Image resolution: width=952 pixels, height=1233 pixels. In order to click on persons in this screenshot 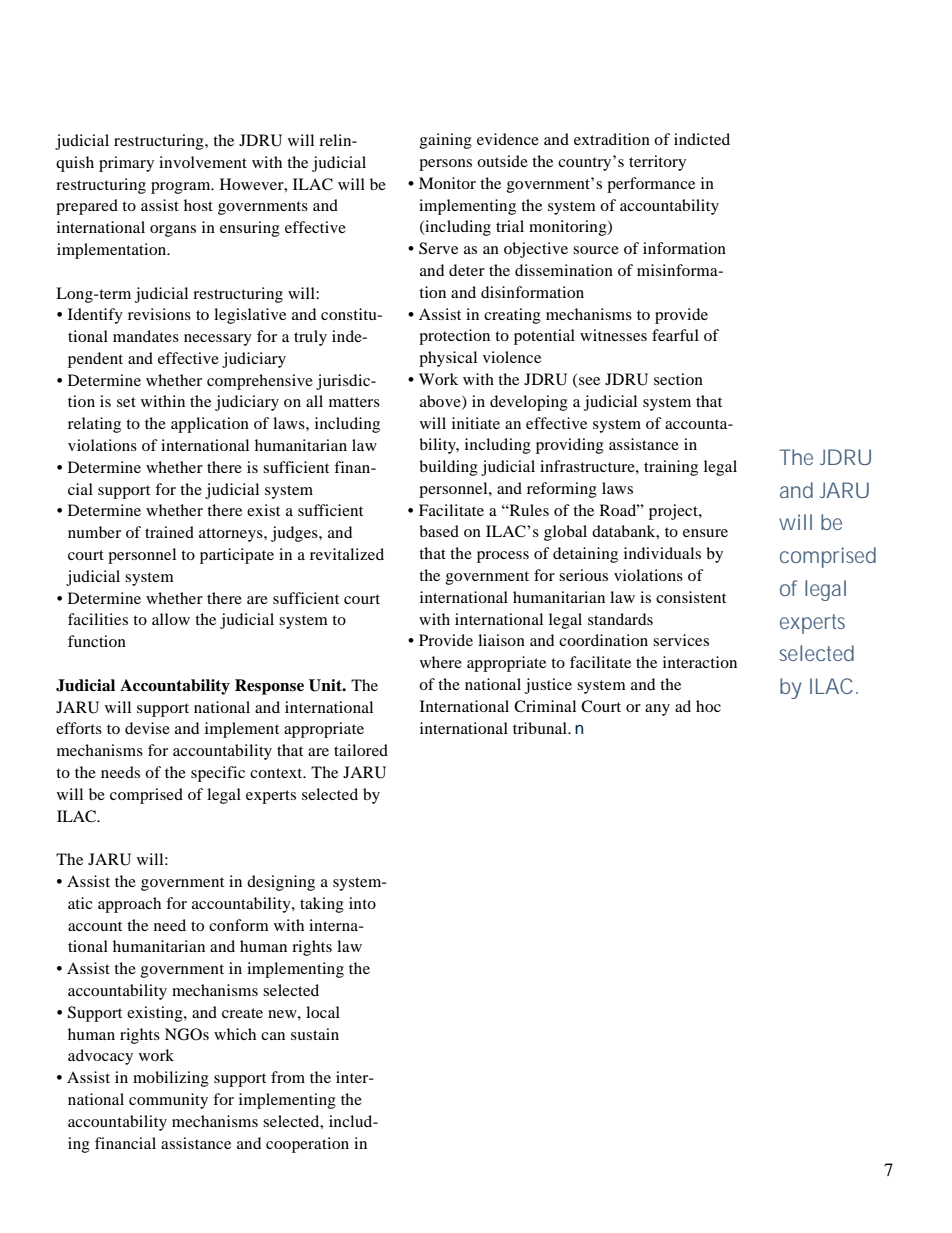, I will do `click(445, 165)`.
